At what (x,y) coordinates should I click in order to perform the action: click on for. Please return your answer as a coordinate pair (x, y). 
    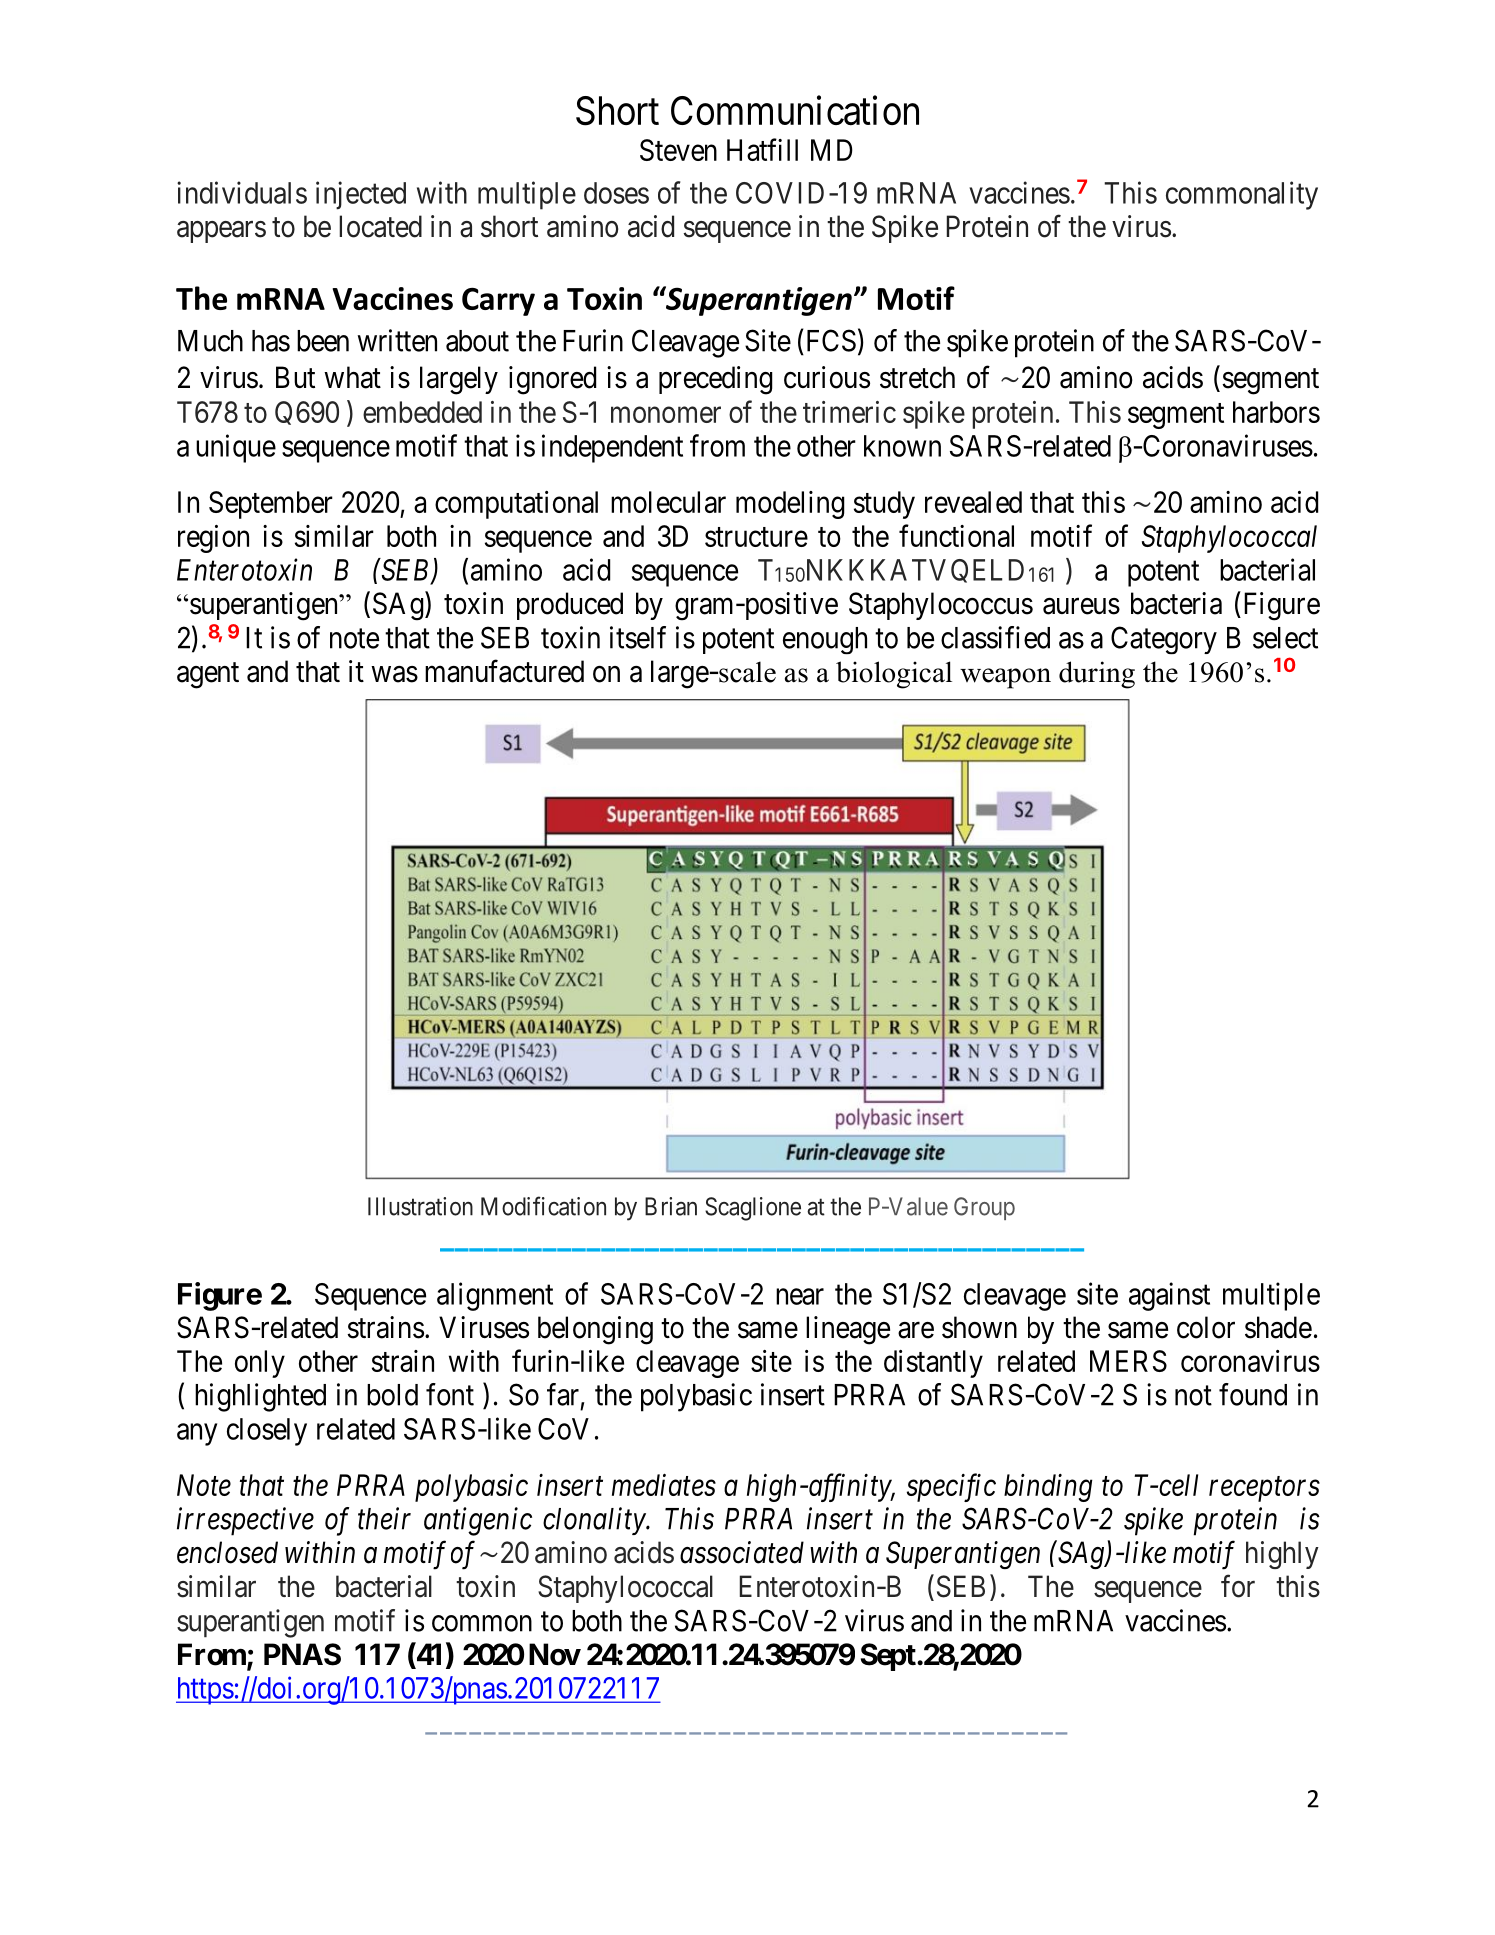
    Looking at the image, I should click on (1238, 1586).
